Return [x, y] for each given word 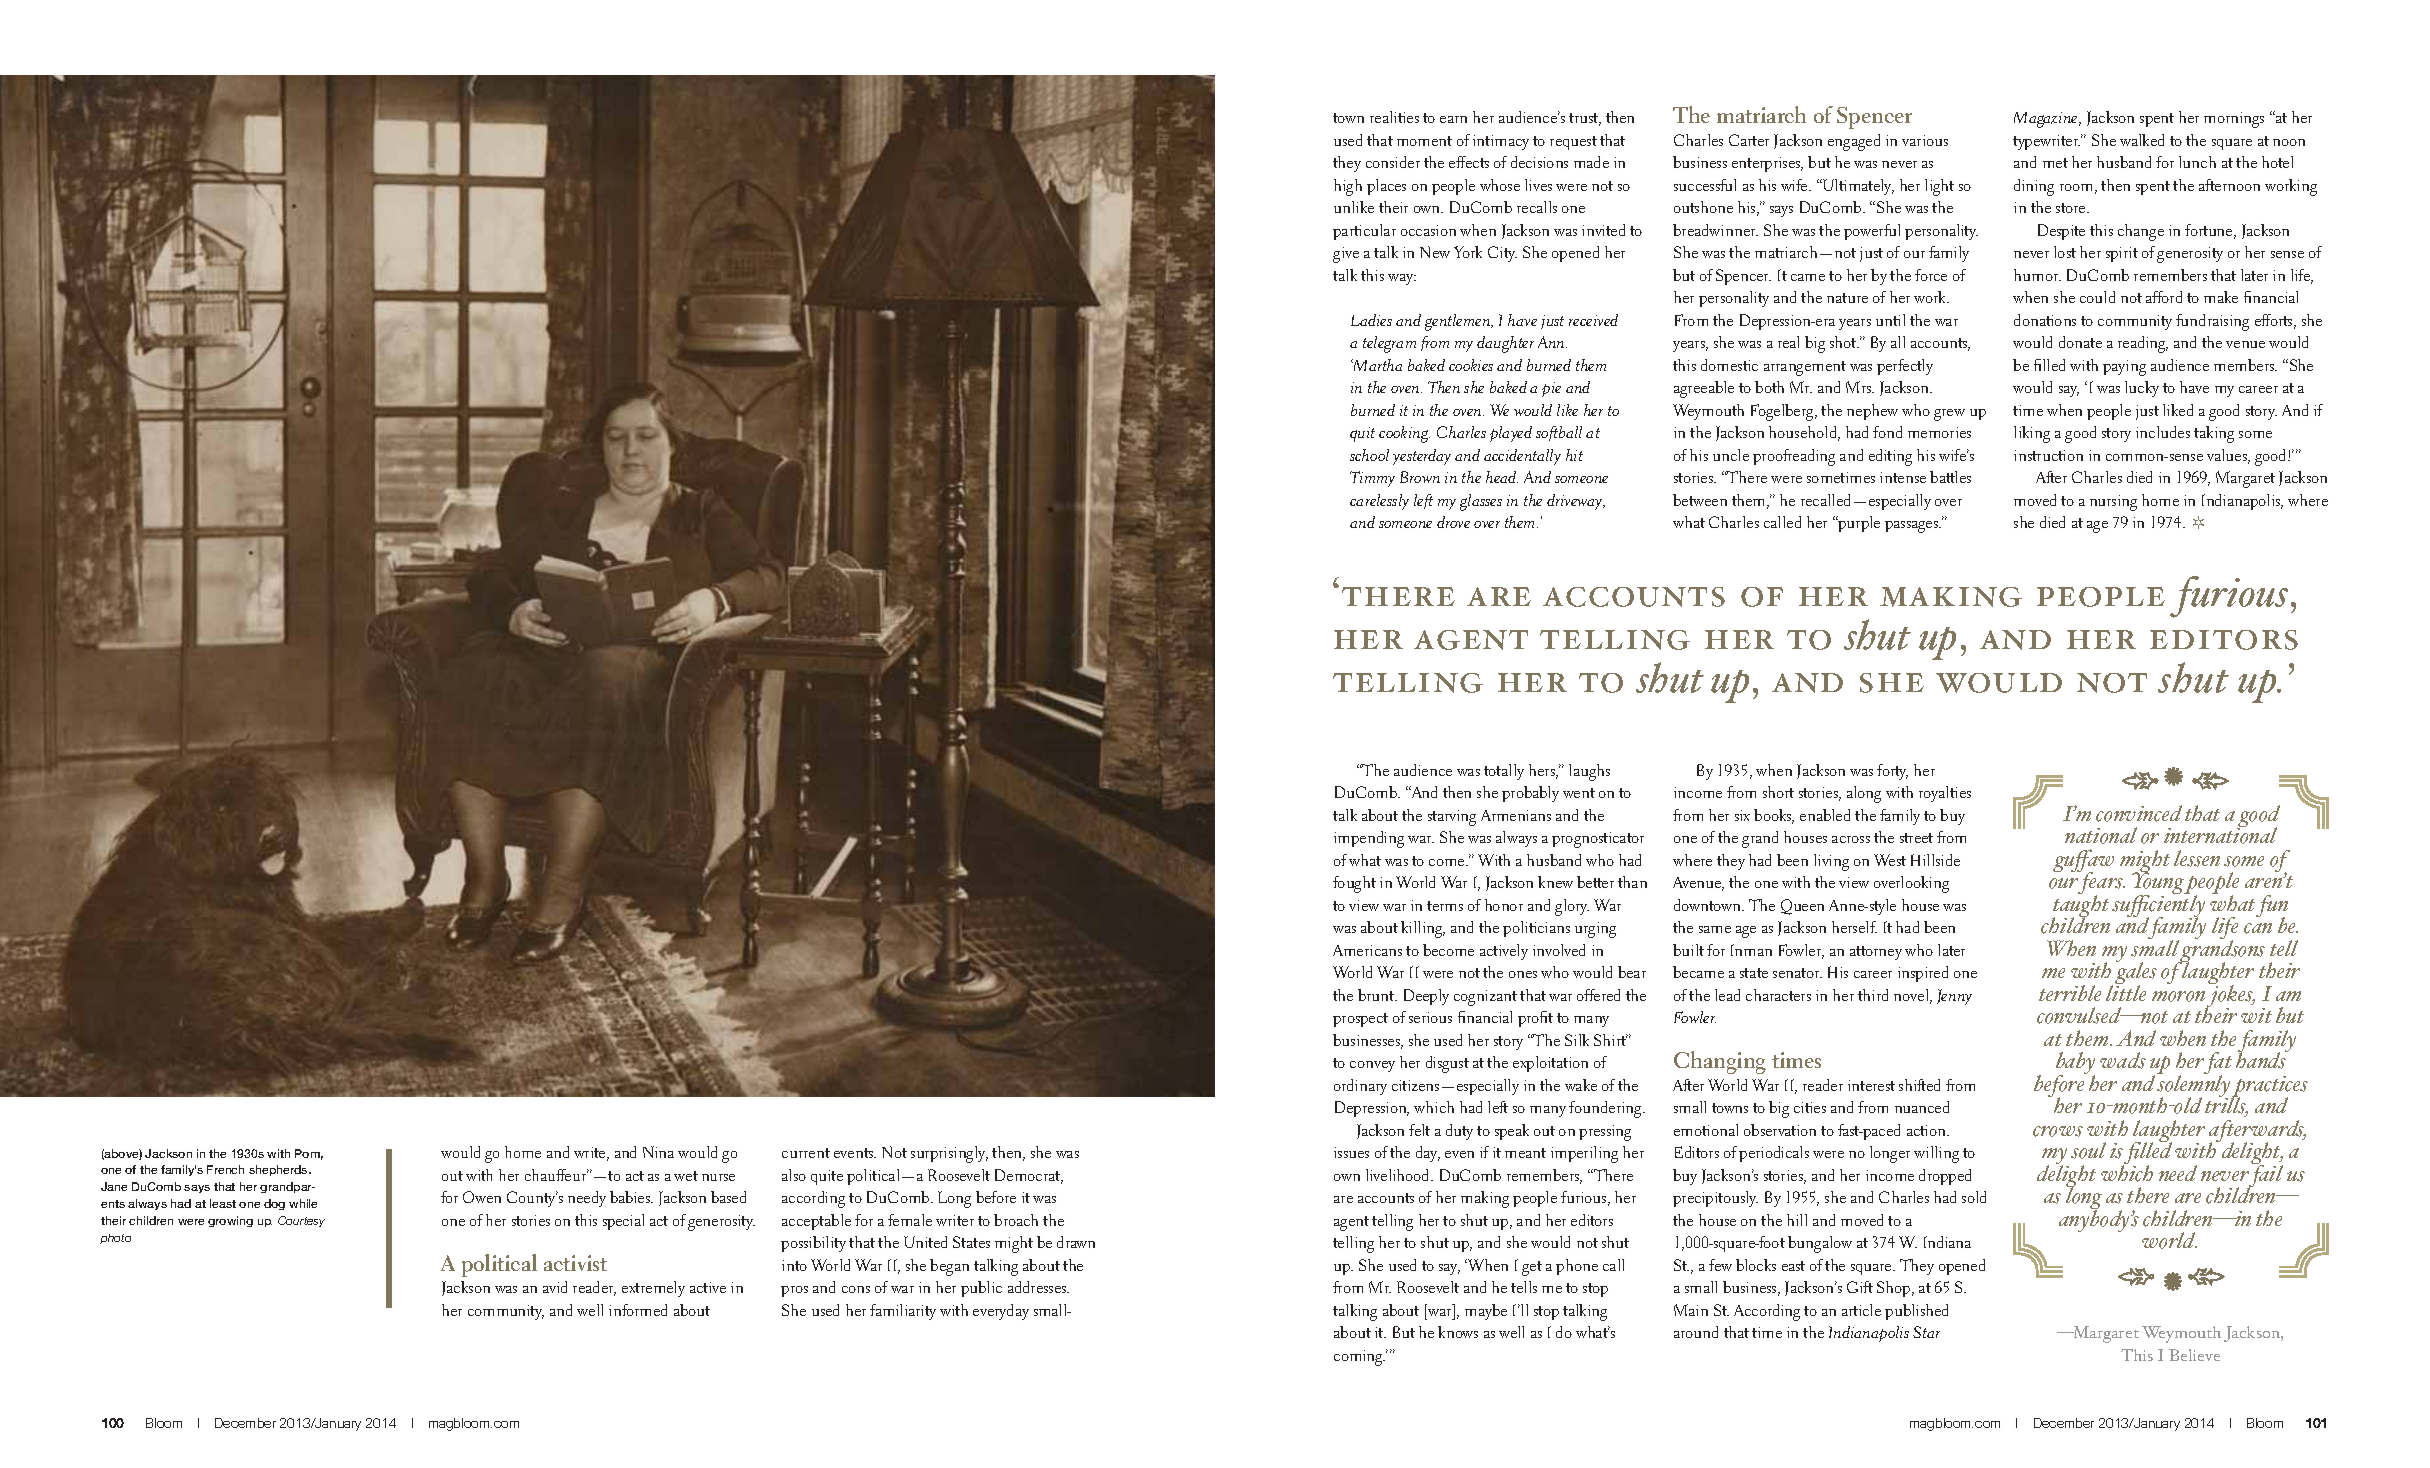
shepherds [279, 1170]
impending [1369, 839]
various [1925, 140]
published [1916, 1312]
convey [1372, 1066]
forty [1892, 772]
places [1386, 187]
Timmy [1372, 479]
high [1348, 187]
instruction [2048, 455]
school [1369, 455]
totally [1504, 772]
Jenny [1954, 997]
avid [555, 1287]
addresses [1038, 1287]
